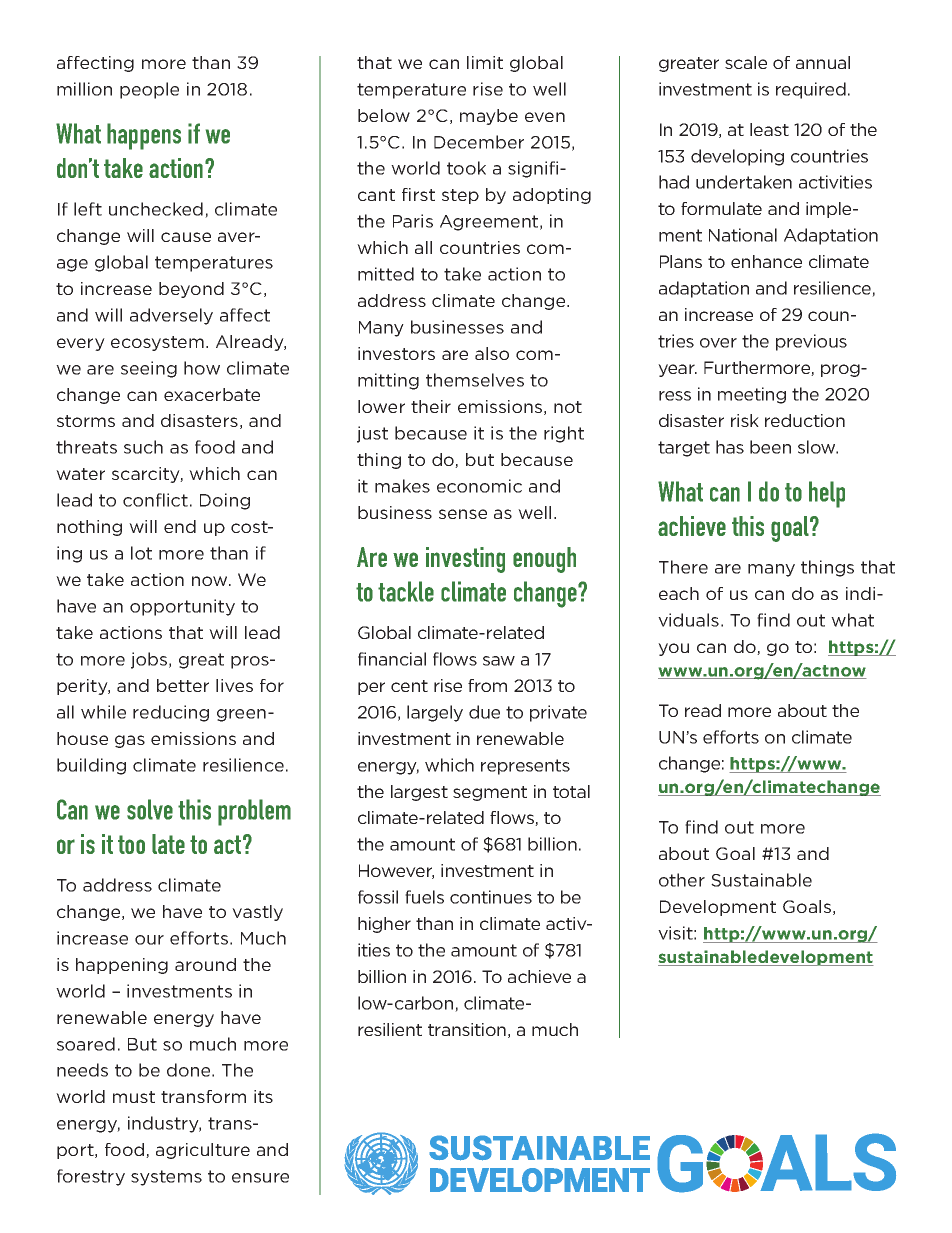  I want to click on fuels, so click(424, 897).
